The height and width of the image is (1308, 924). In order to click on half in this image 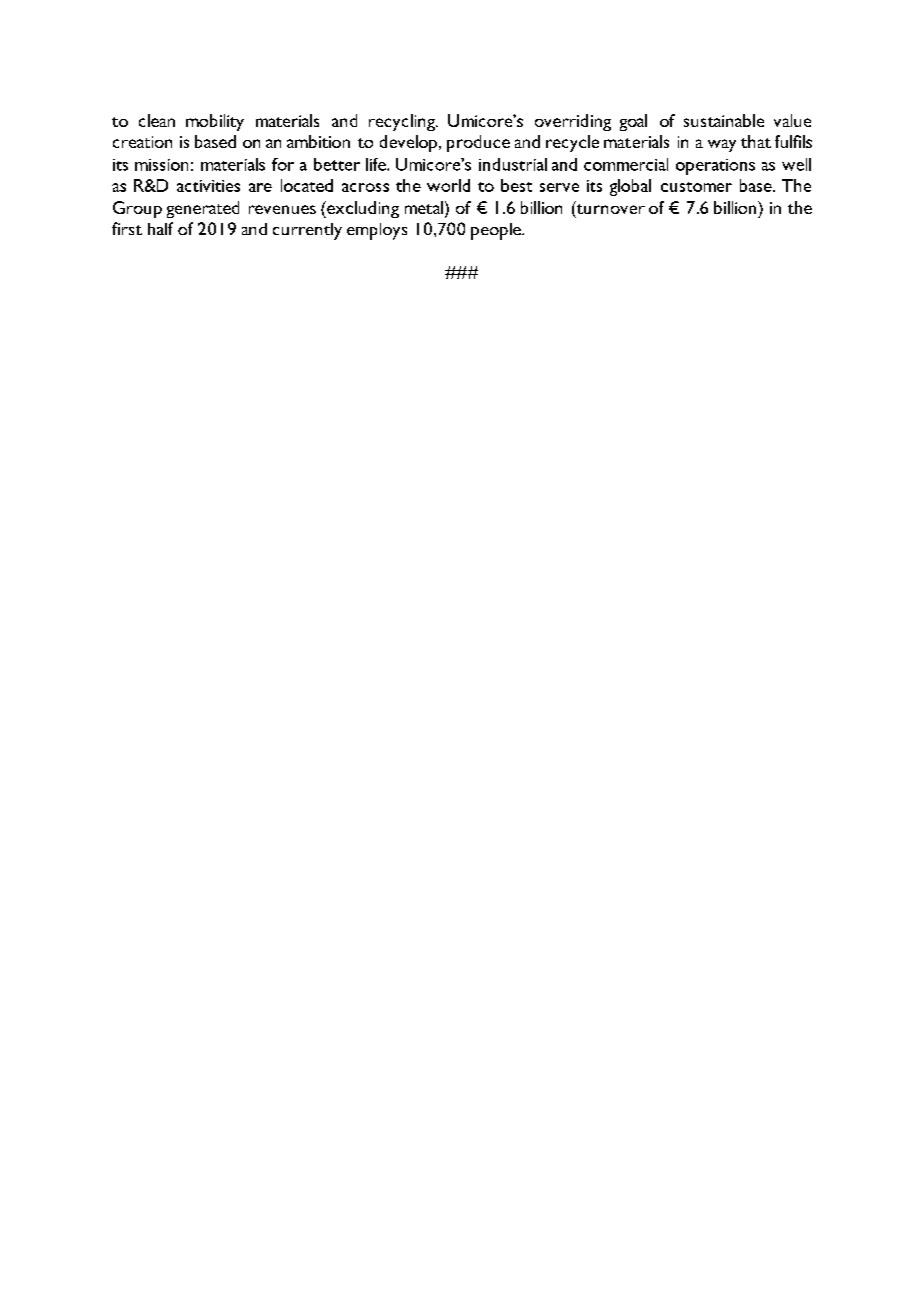, I will do `click(160, 228)`.
